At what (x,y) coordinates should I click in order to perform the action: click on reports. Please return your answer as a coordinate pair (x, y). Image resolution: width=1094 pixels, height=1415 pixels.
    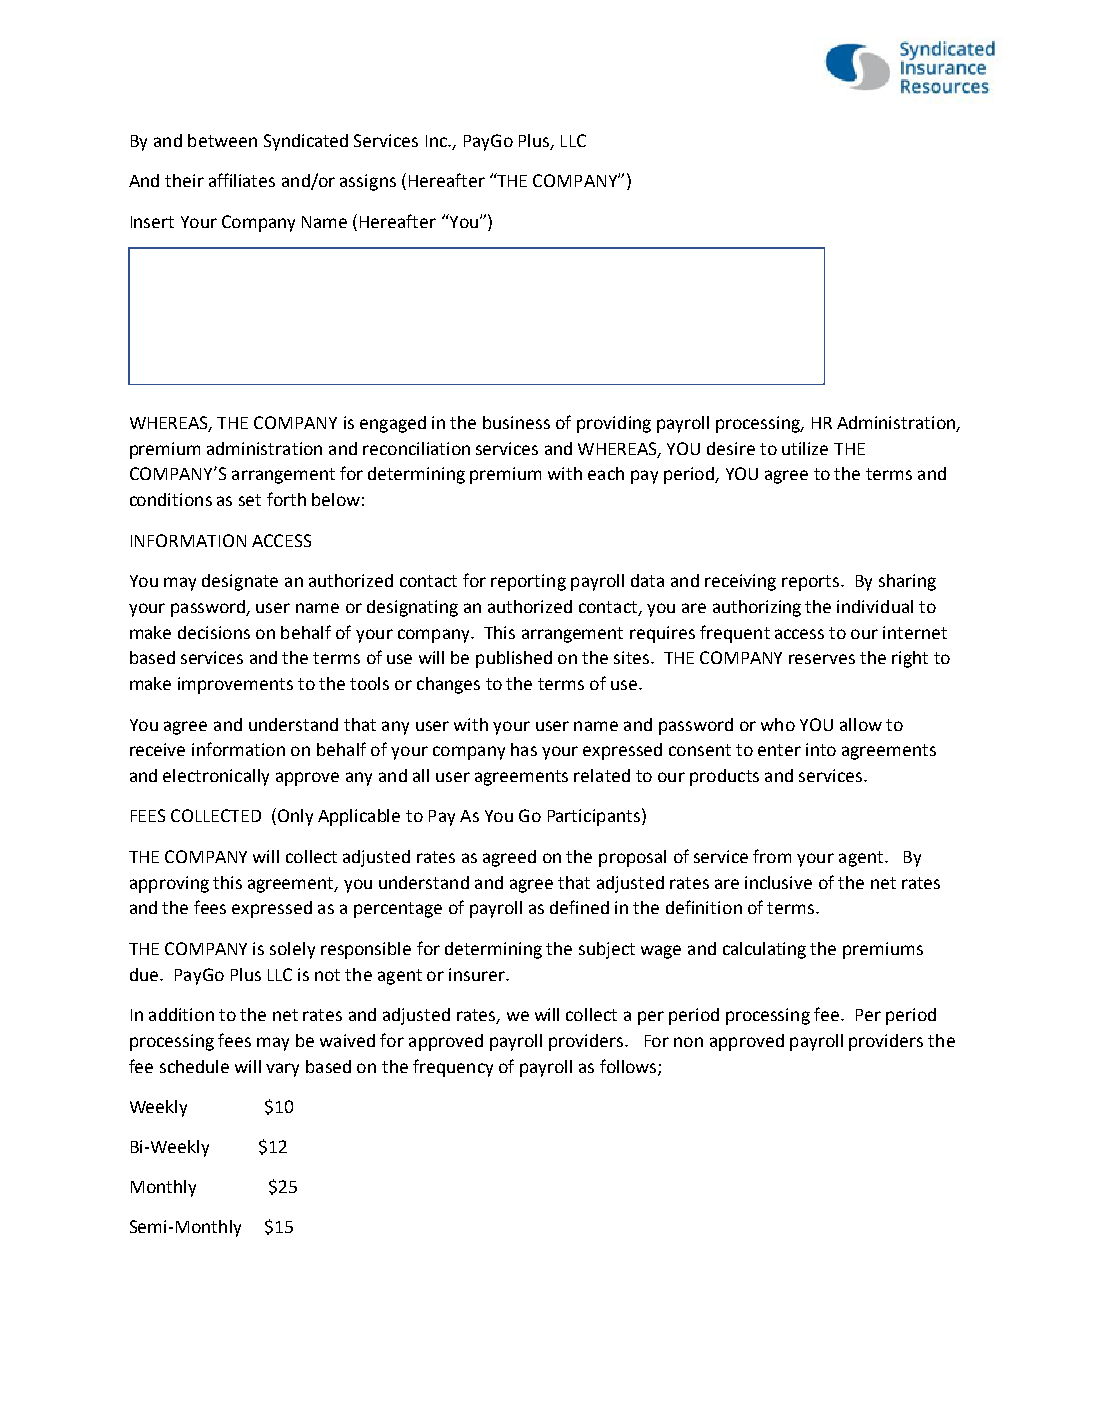
    Looking at the image, I should click on (810, 583).
